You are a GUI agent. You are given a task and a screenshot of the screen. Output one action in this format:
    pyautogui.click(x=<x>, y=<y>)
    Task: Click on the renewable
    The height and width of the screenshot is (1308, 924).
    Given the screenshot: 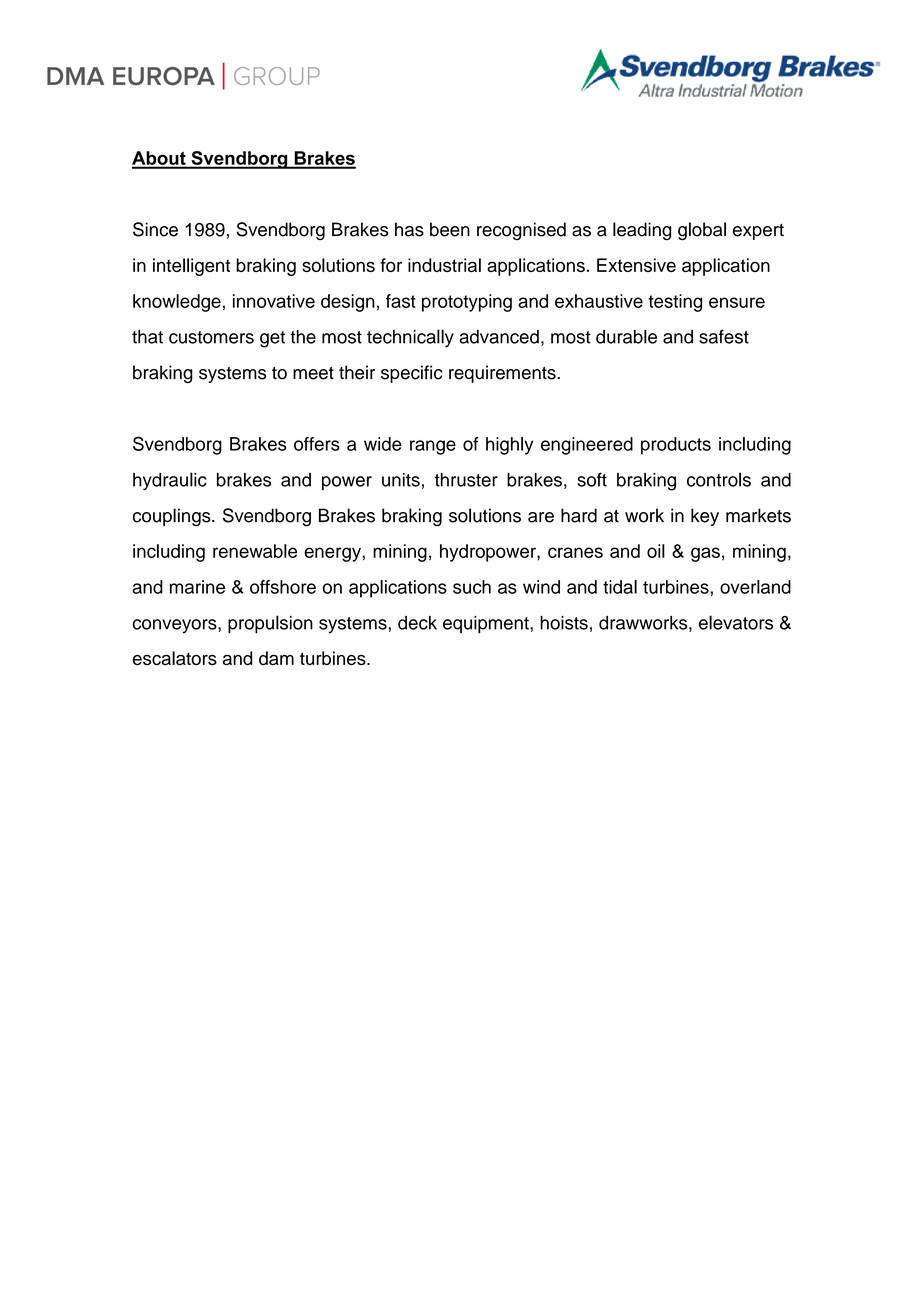 What is the action you would take?
    pyautogui.click(x=255, y=551)
